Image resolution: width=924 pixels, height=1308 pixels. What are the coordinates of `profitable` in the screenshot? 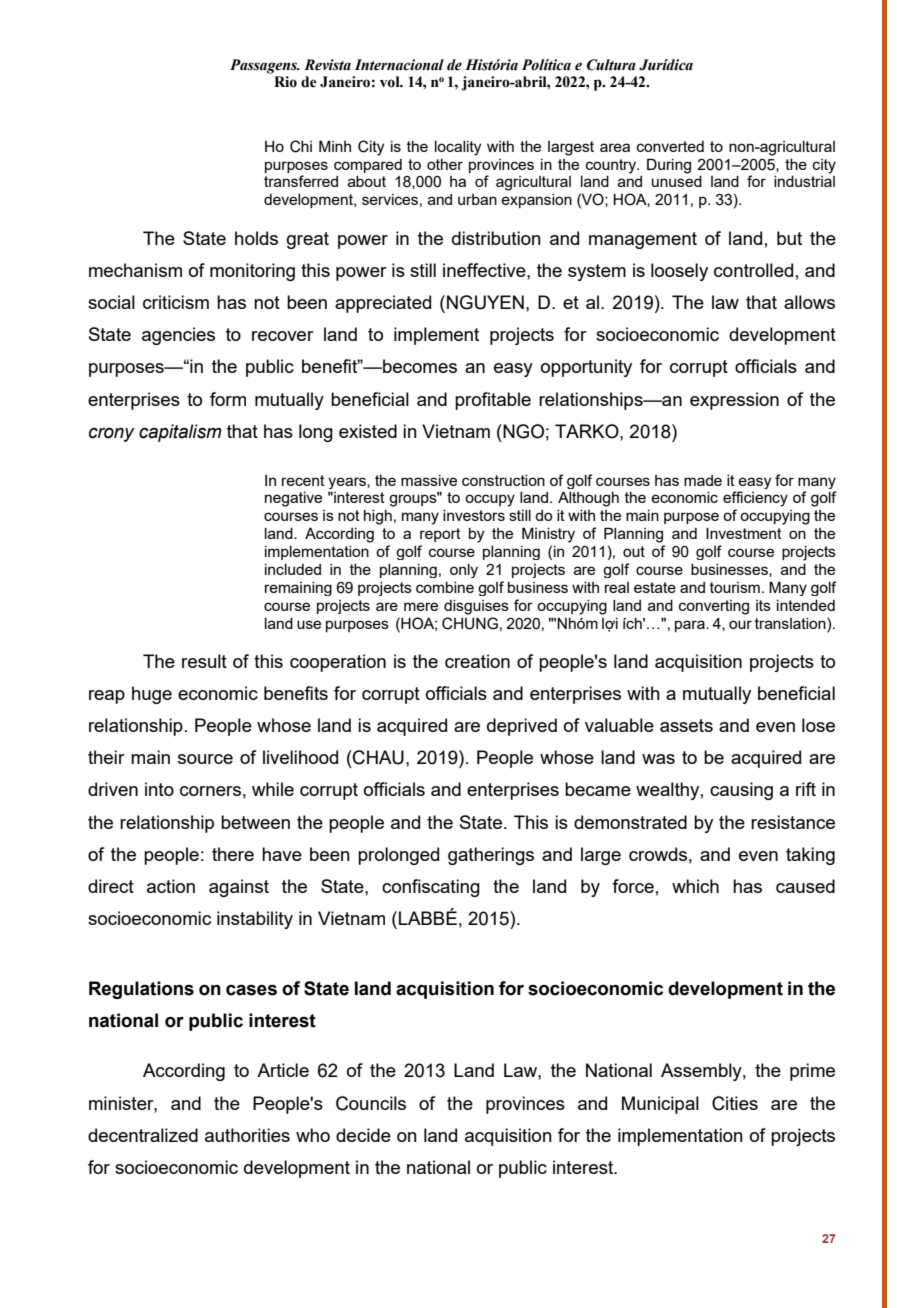 It's located at (493, 401).
